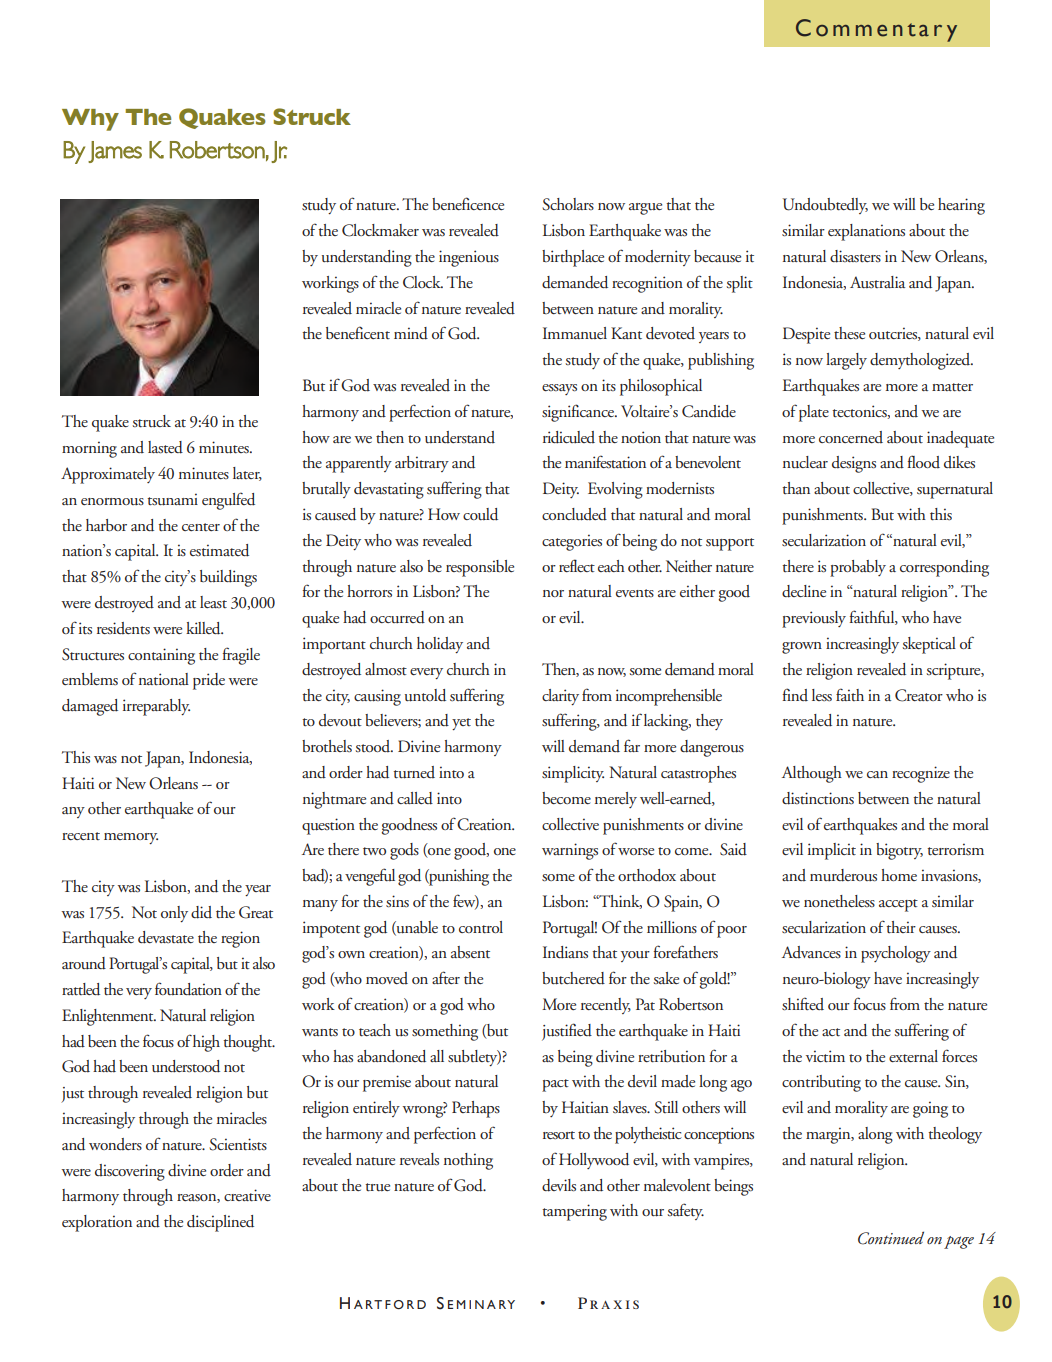 The height and width of the image is (1362, 1052). Describe the element at coordinates (220, 1223) in the image. I see `disciplined` at that location.
